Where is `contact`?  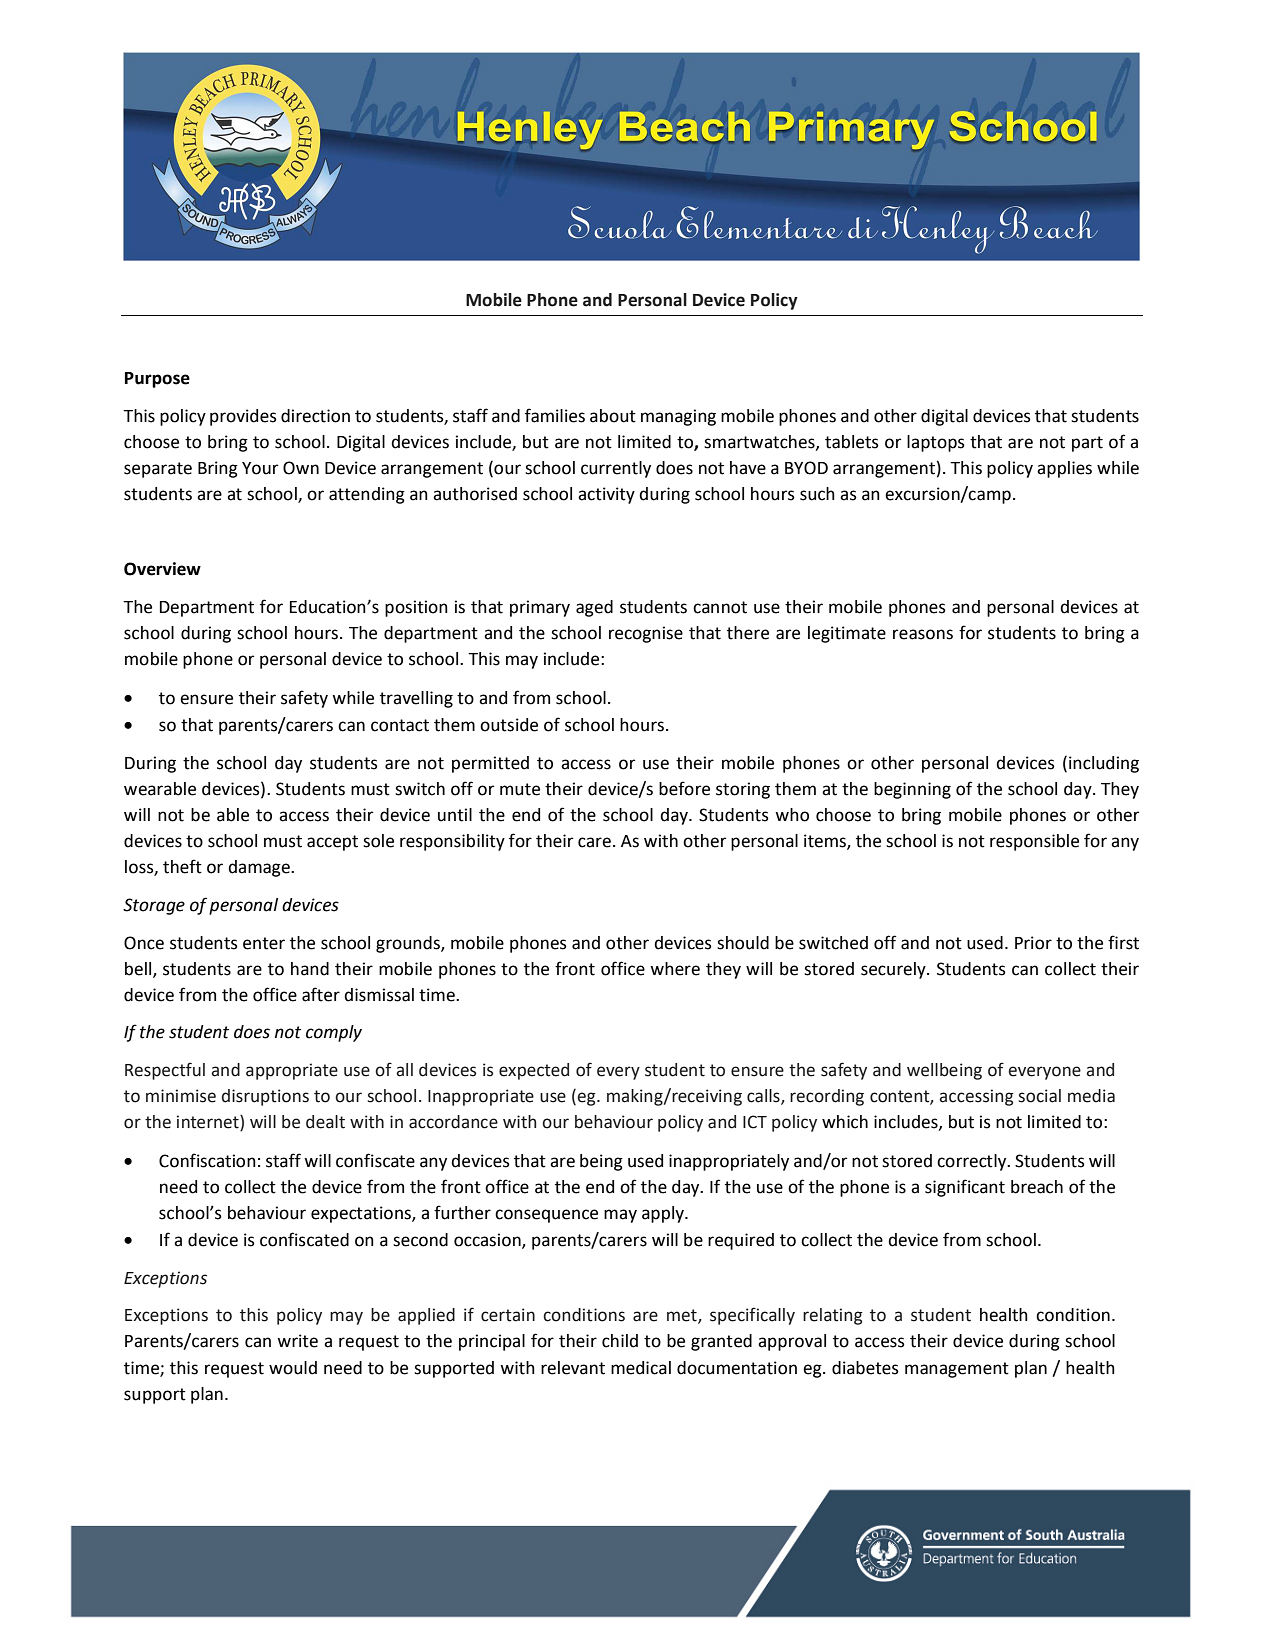 contact is located at coordinates (400, 725).
